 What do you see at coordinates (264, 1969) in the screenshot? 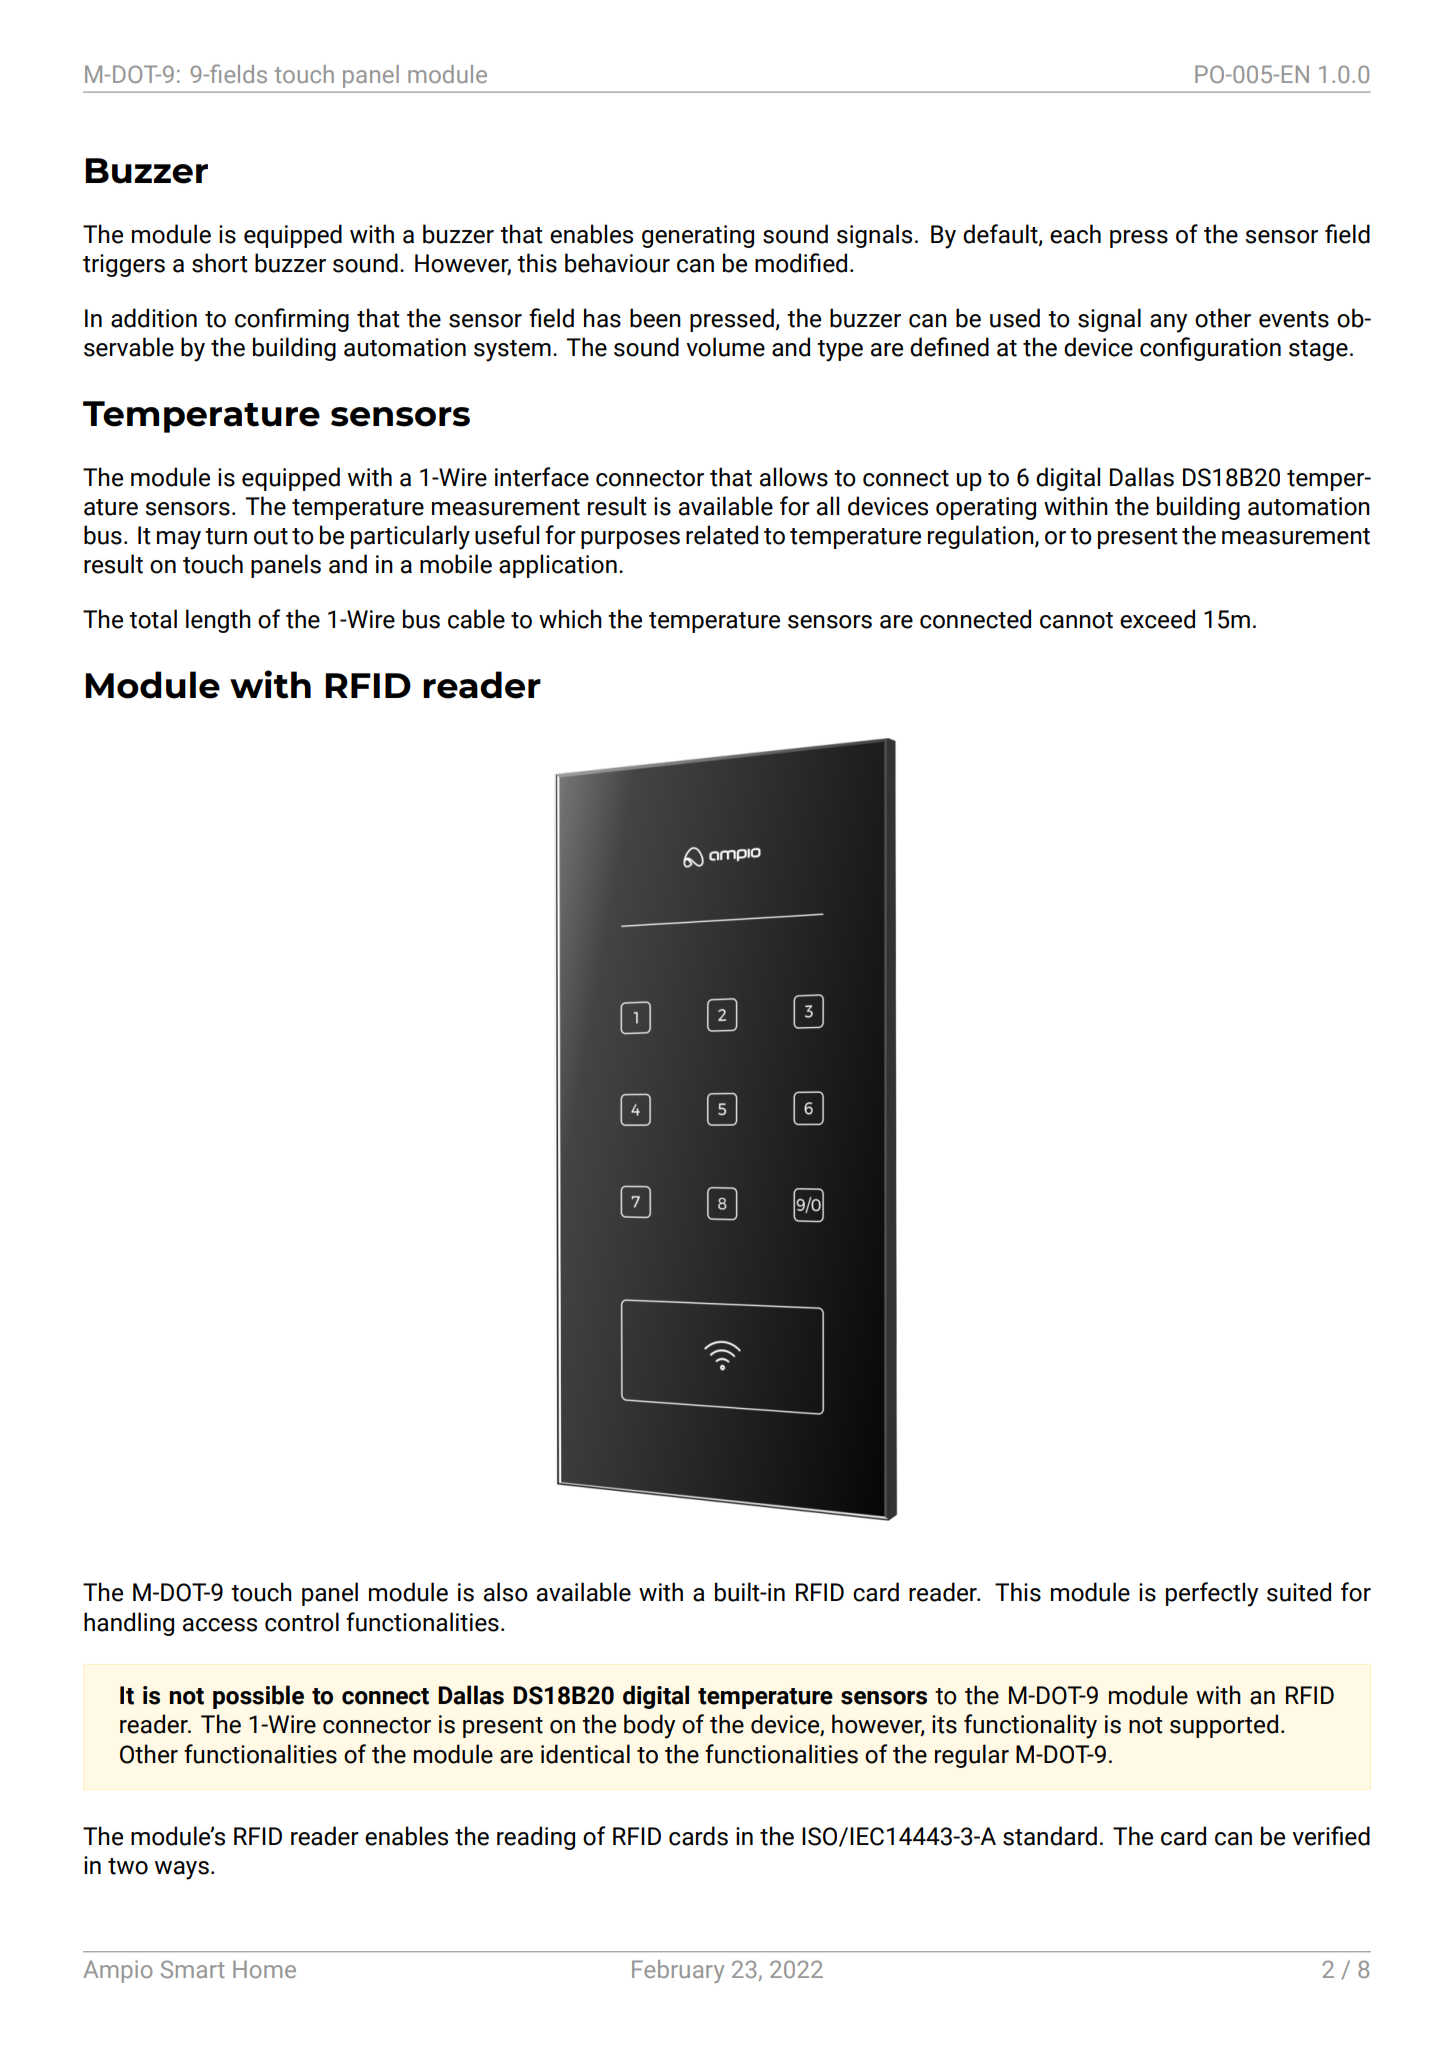
I see `Home` at bounding box center [264, 1969].
